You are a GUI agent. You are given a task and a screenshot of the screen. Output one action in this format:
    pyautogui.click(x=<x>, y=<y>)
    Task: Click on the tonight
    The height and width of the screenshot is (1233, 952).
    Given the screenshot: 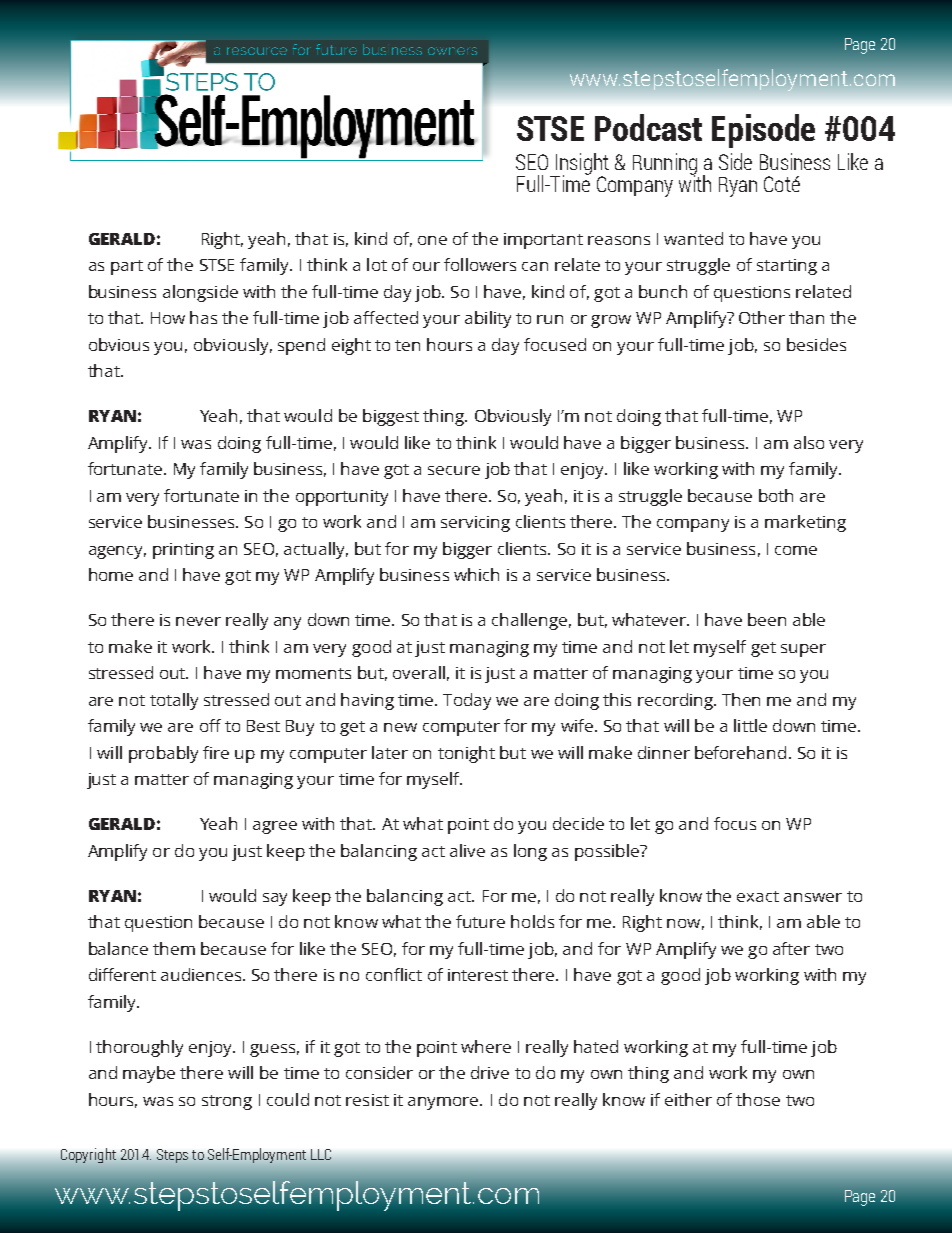 What is the action you would take?
    pyautogui.click(x=466, y=754)
